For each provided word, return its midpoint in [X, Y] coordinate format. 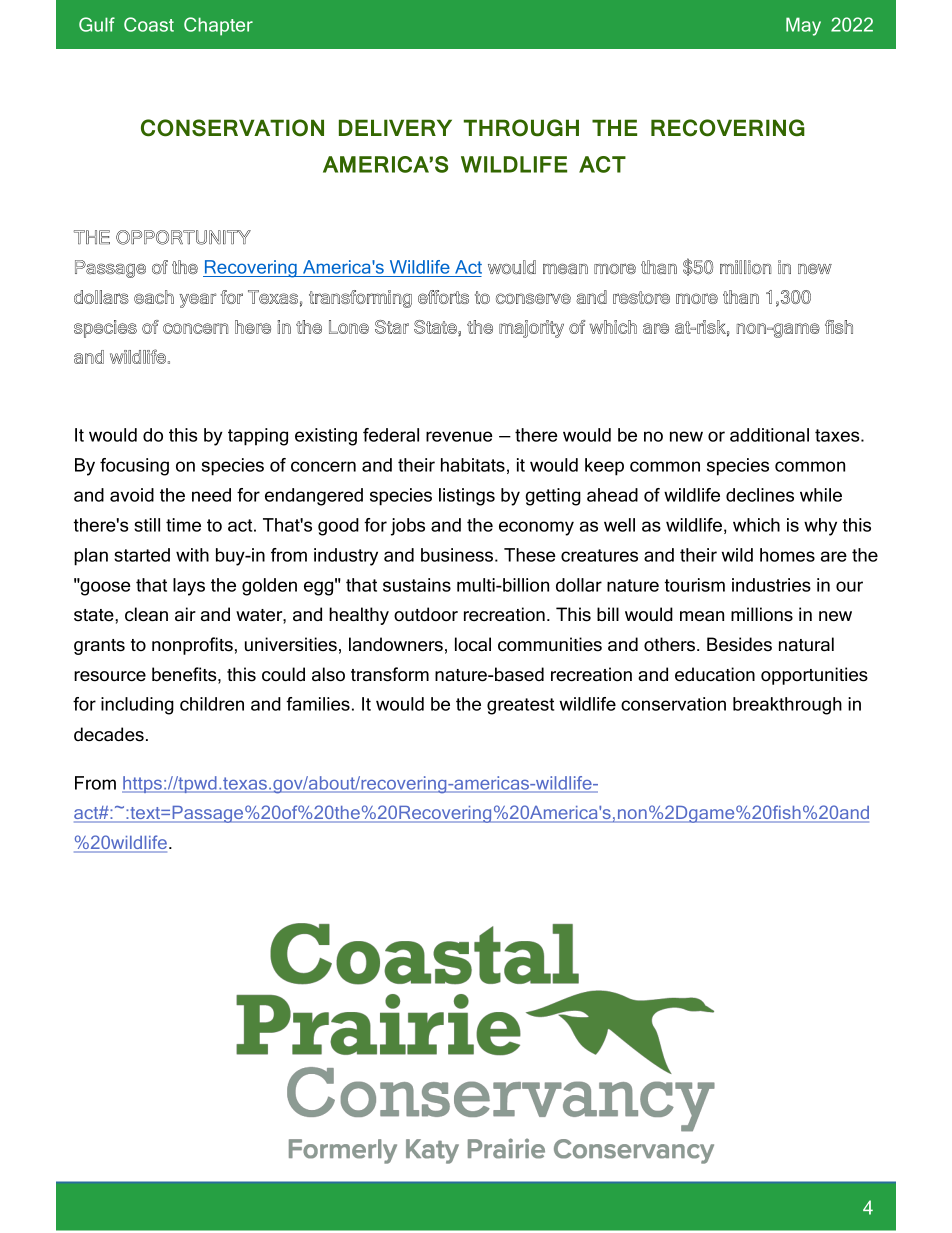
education [715, 674]
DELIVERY [395, 127]
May [803, 26]
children [212, 704]
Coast [149, 24]
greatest [521, 706]
